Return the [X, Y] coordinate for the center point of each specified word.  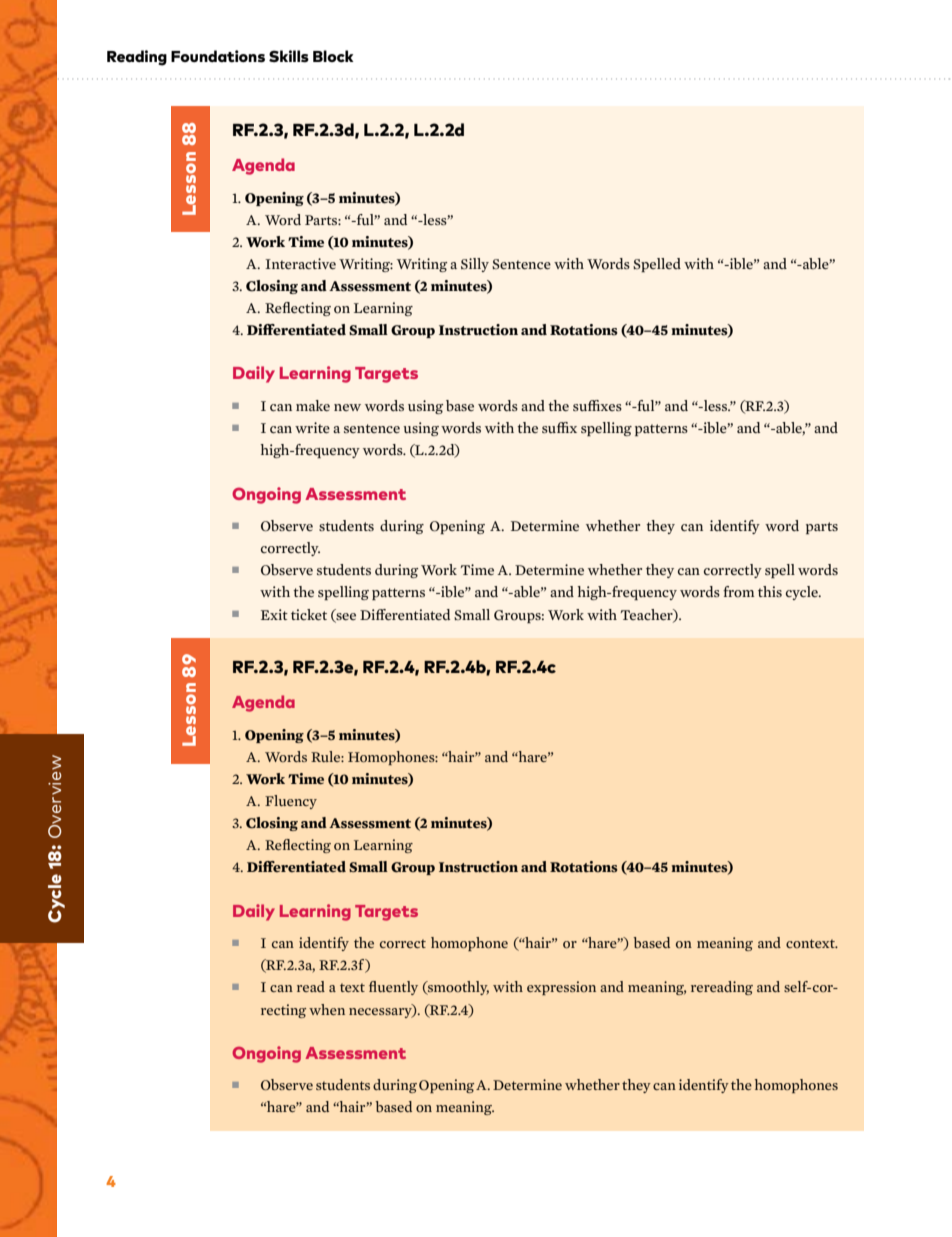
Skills [289, 56]
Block [333, 56]
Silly [475, 265]
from [739, 592]
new [347, 407]
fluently [393, 988]
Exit [274, 614]
